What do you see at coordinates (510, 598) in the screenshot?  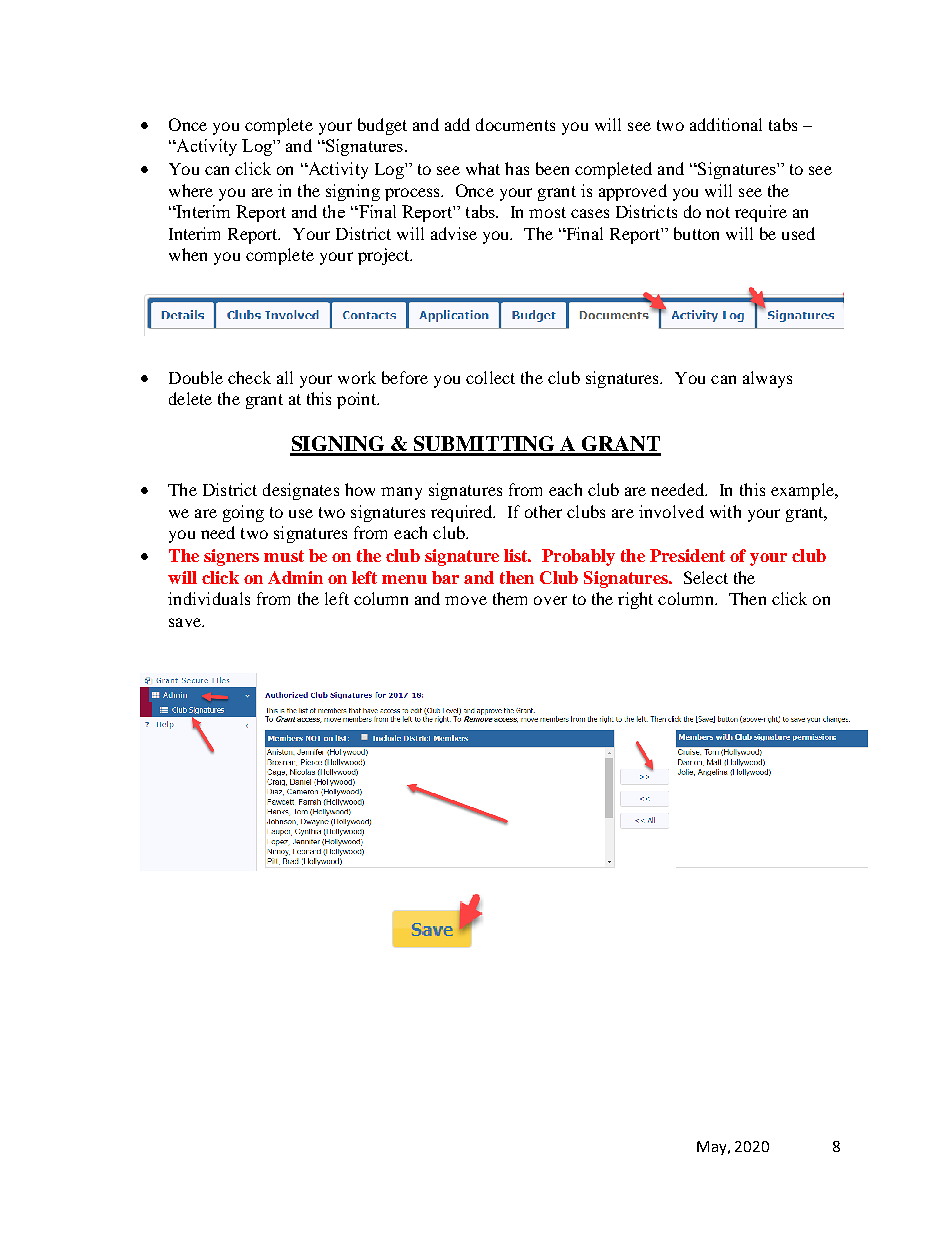 I see `them` at bounding box center [510, 598].
